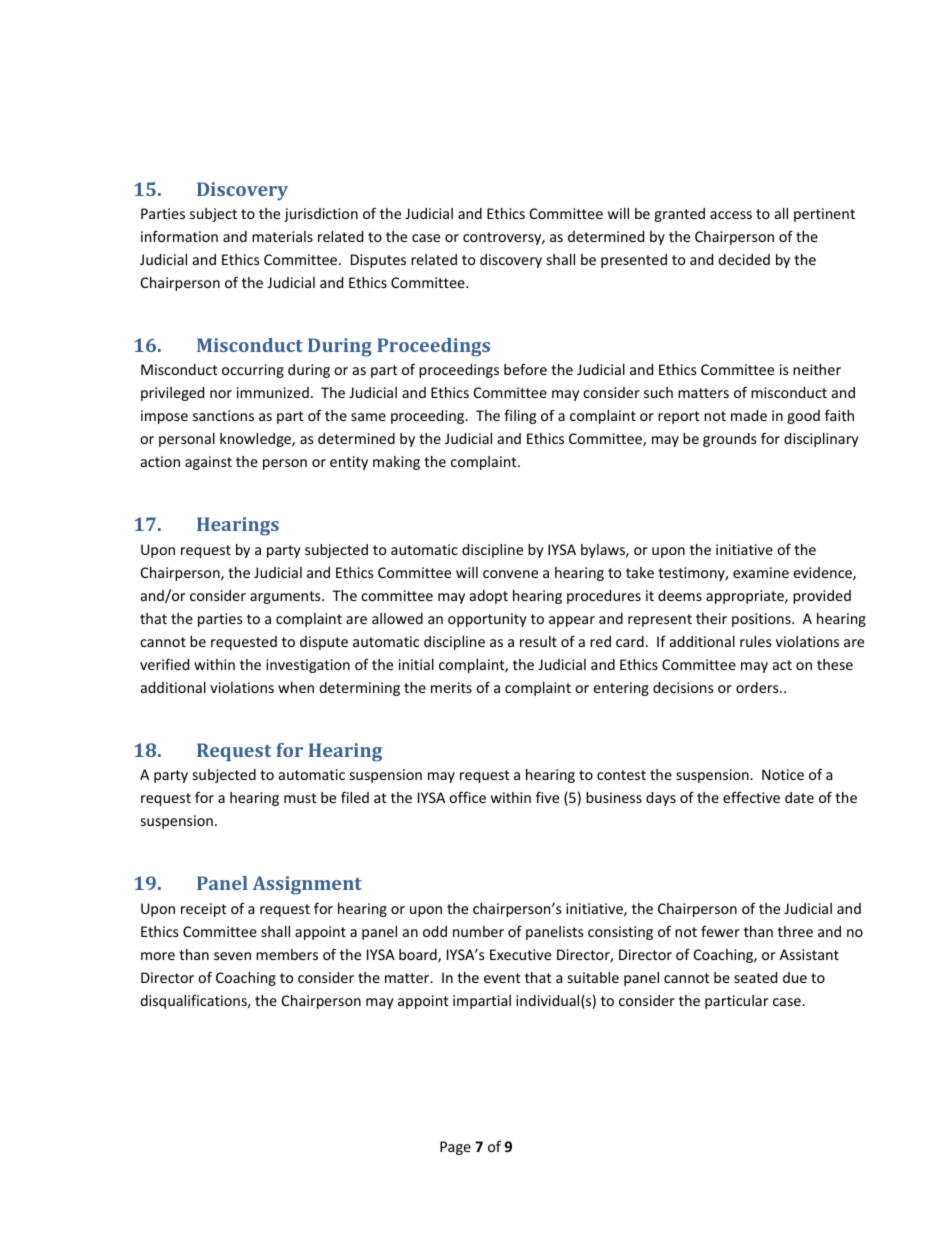 The height and width of the page is (1233, 952). What do you see at coordinates (744, 259) in the page?
I see `decided` at bounding box center [744, 259].
